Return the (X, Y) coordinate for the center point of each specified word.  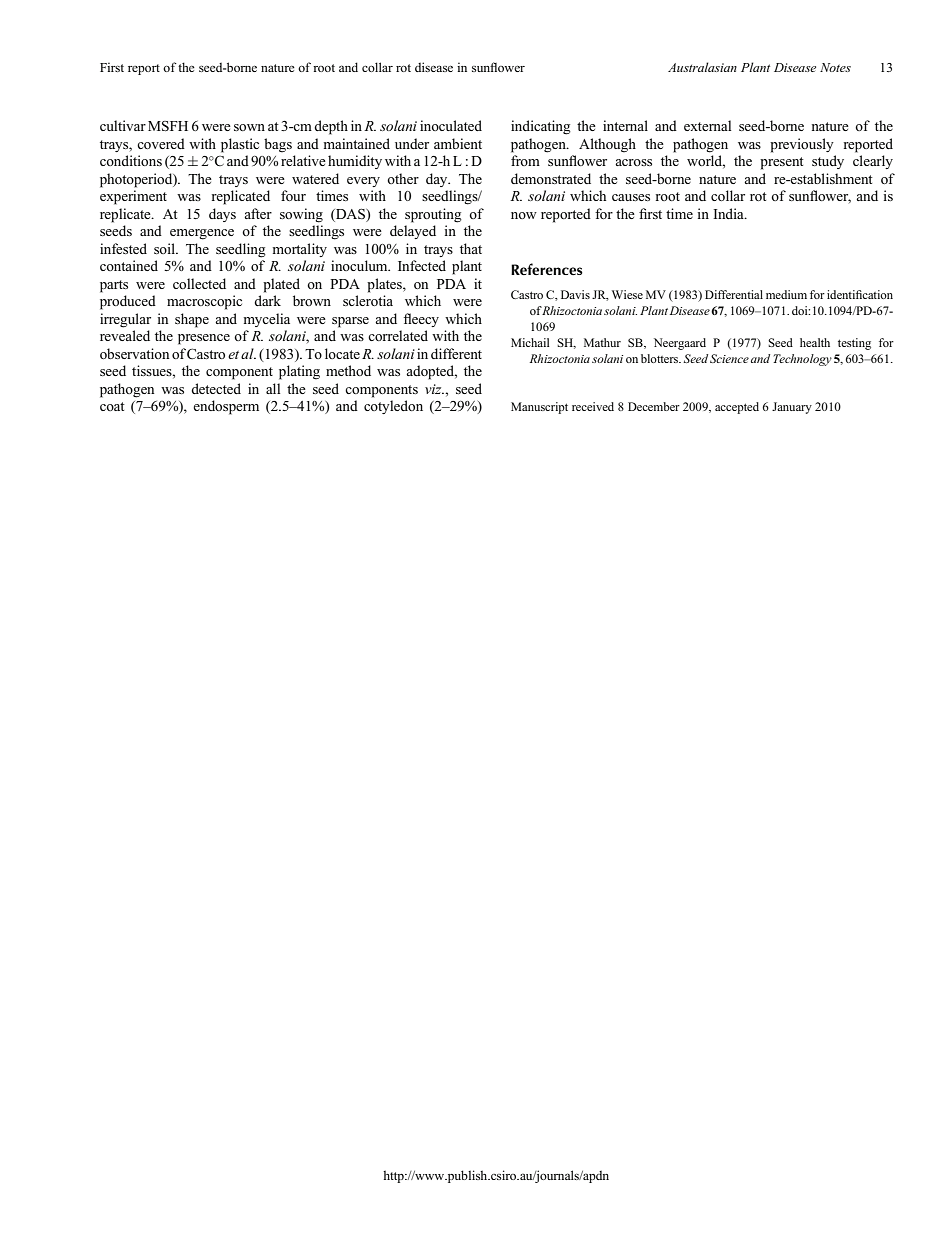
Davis (575, 294)
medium (786, 294)
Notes (835, 67)
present (782, 163)
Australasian (702, 67)
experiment (133, 197)
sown (249, 127)
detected (216, 388)
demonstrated (551, 178)
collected (199, 283)
